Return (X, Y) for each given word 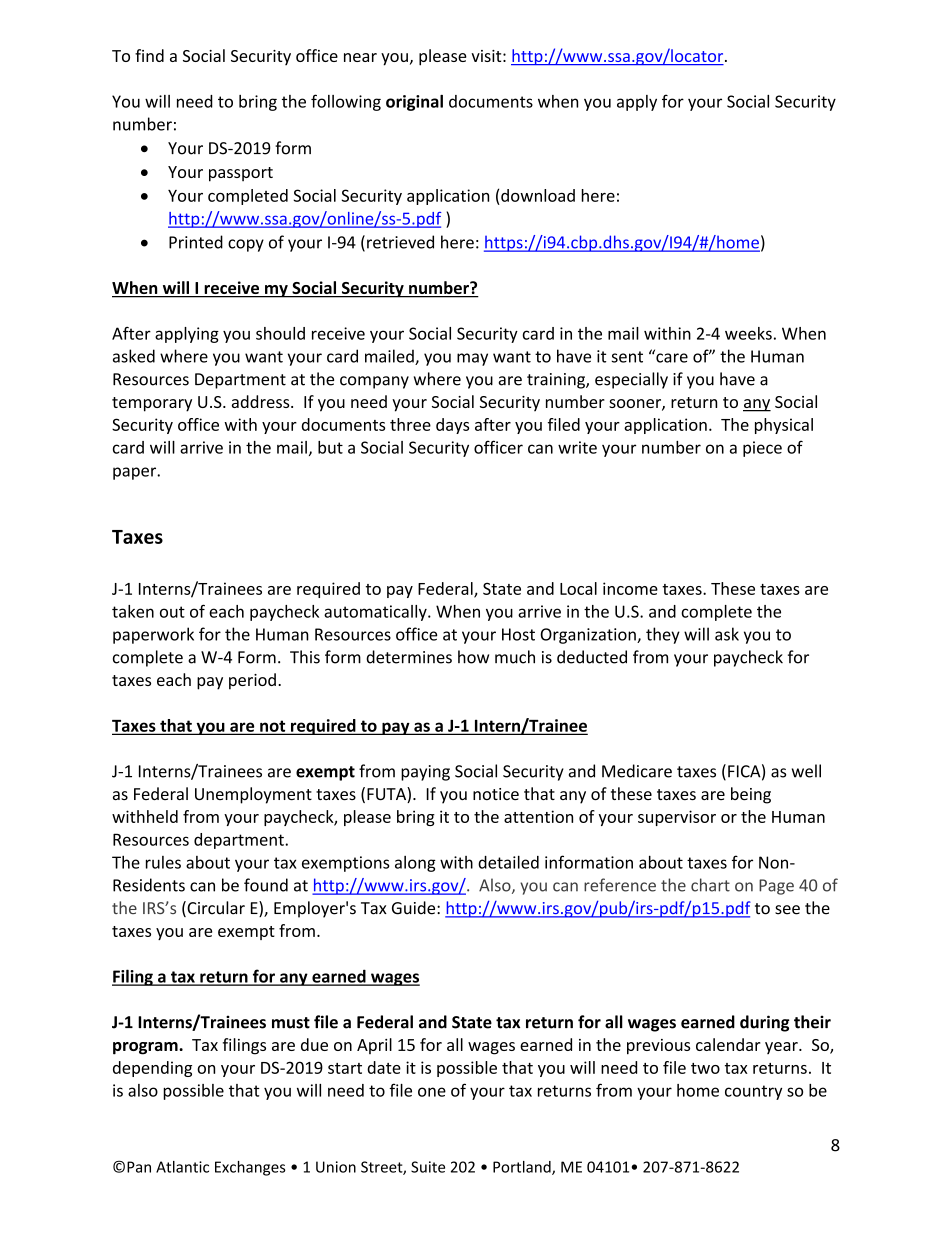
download (538, 195)
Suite (428, 1167)
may (472, 359)
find (149, 55)
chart (710, 885)
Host (518, 634)
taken (133, 611)
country (753, 1092)
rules (163, 862)
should (280, 333)
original (414, 103)
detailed (508, 862)
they (663, 635)
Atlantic (182, 1167)
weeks (748, 333)
